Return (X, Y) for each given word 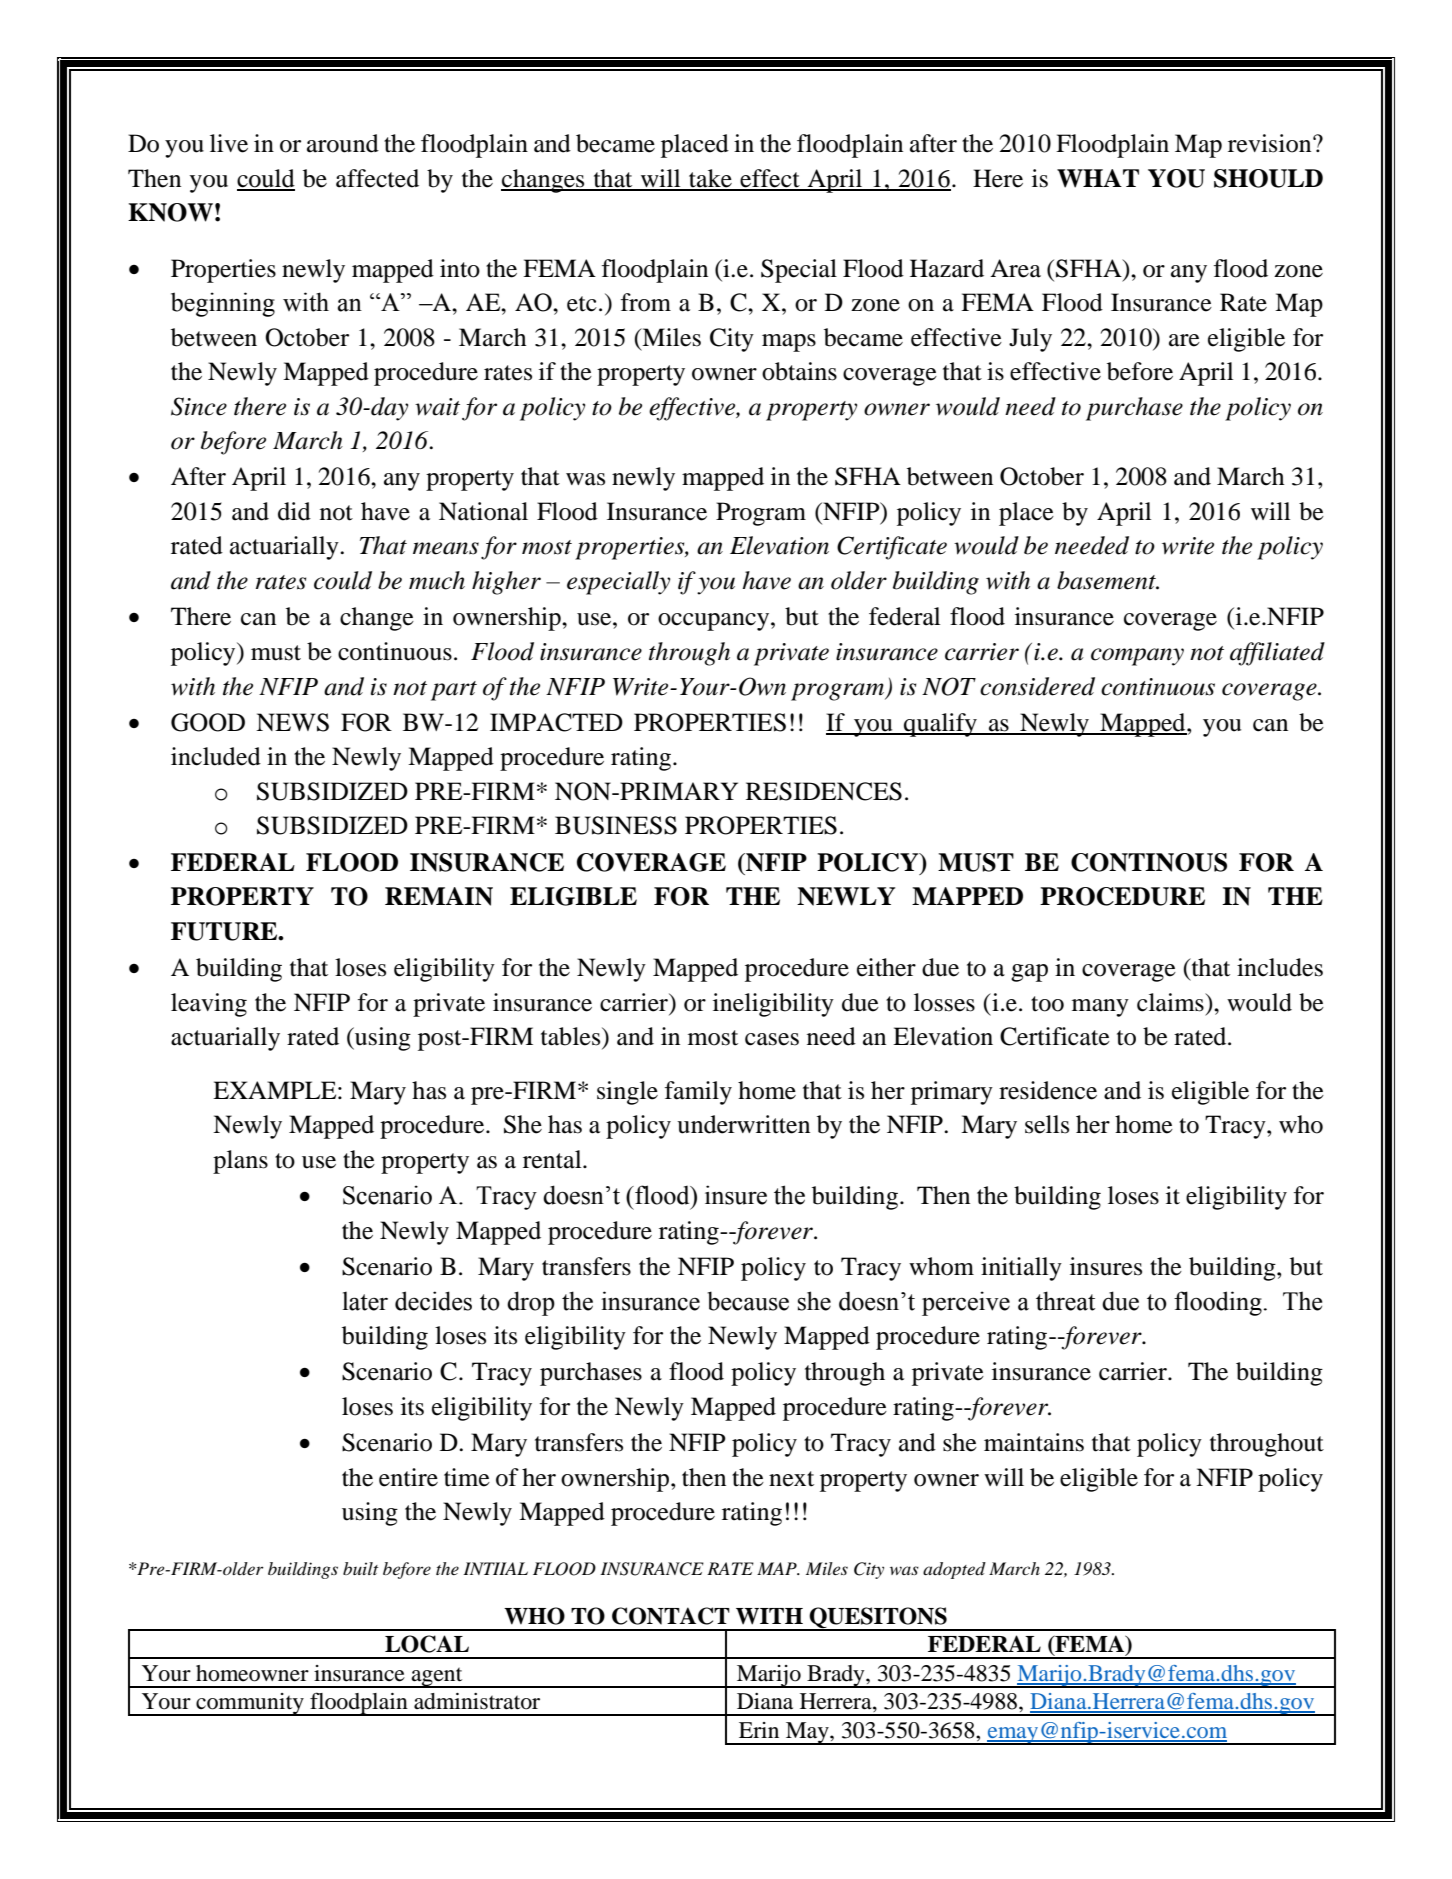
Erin (759, 1730)
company (1137, 657)
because (748, 1301)
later (365, 1301)
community (250, 1704)
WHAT (1098, 178)
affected (377, 178)
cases (772, 1039)
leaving (209, 1005)
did (294, 511)
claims (1171, 1002)
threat (1065, 1301)
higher (506, 583)
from (646, 302)
